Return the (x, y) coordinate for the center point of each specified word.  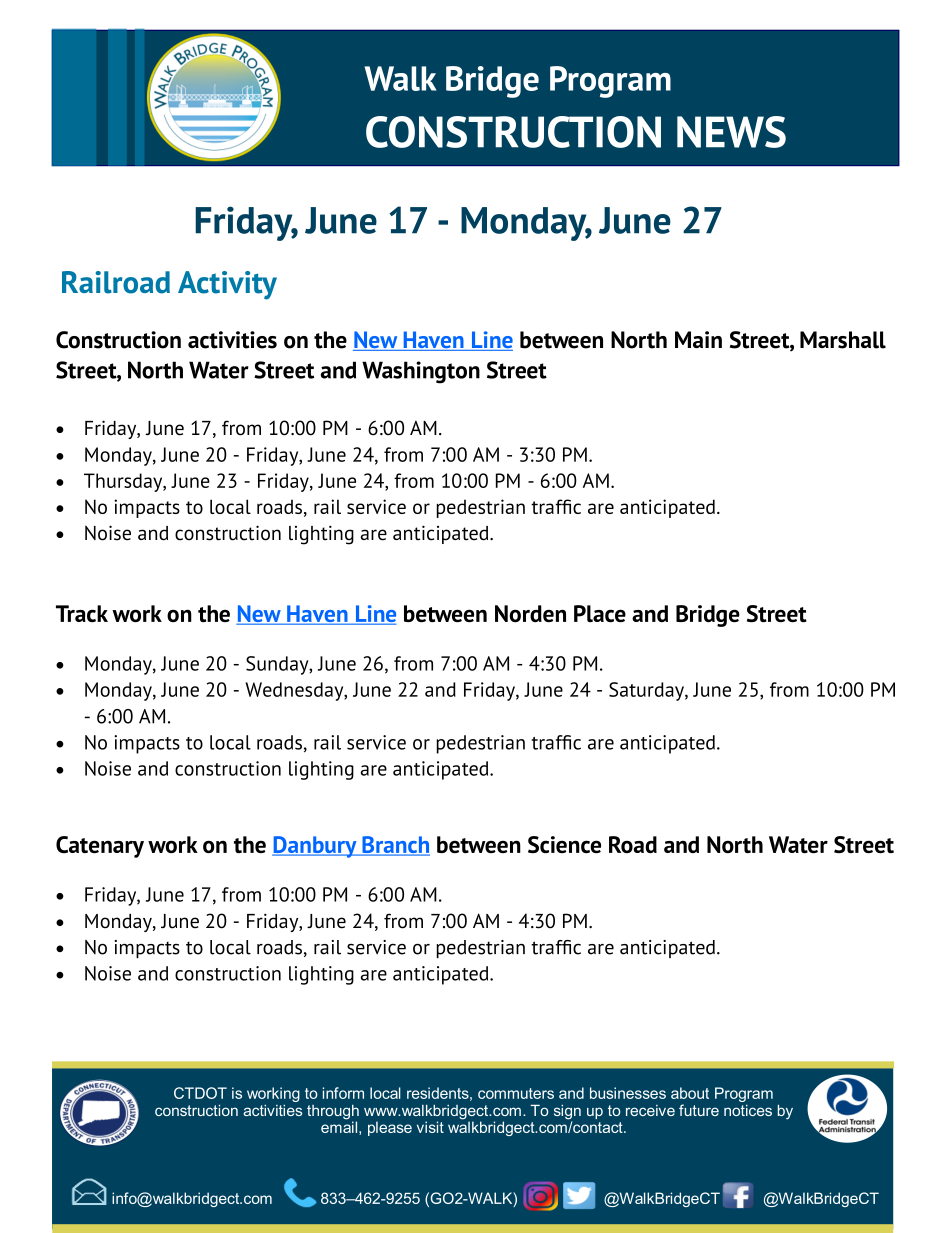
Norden (530, 613)
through (333, 1113)
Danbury (315, 847)
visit (430, 1127)
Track (82, 613)
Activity (227, 285)
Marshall (843, 340)
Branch (395, 846)
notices (748, 1110)
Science (564, 844)
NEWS (731, 132)
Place (600, 613)
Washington (421, 372)
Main (698, 339)
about (690, 1093)
